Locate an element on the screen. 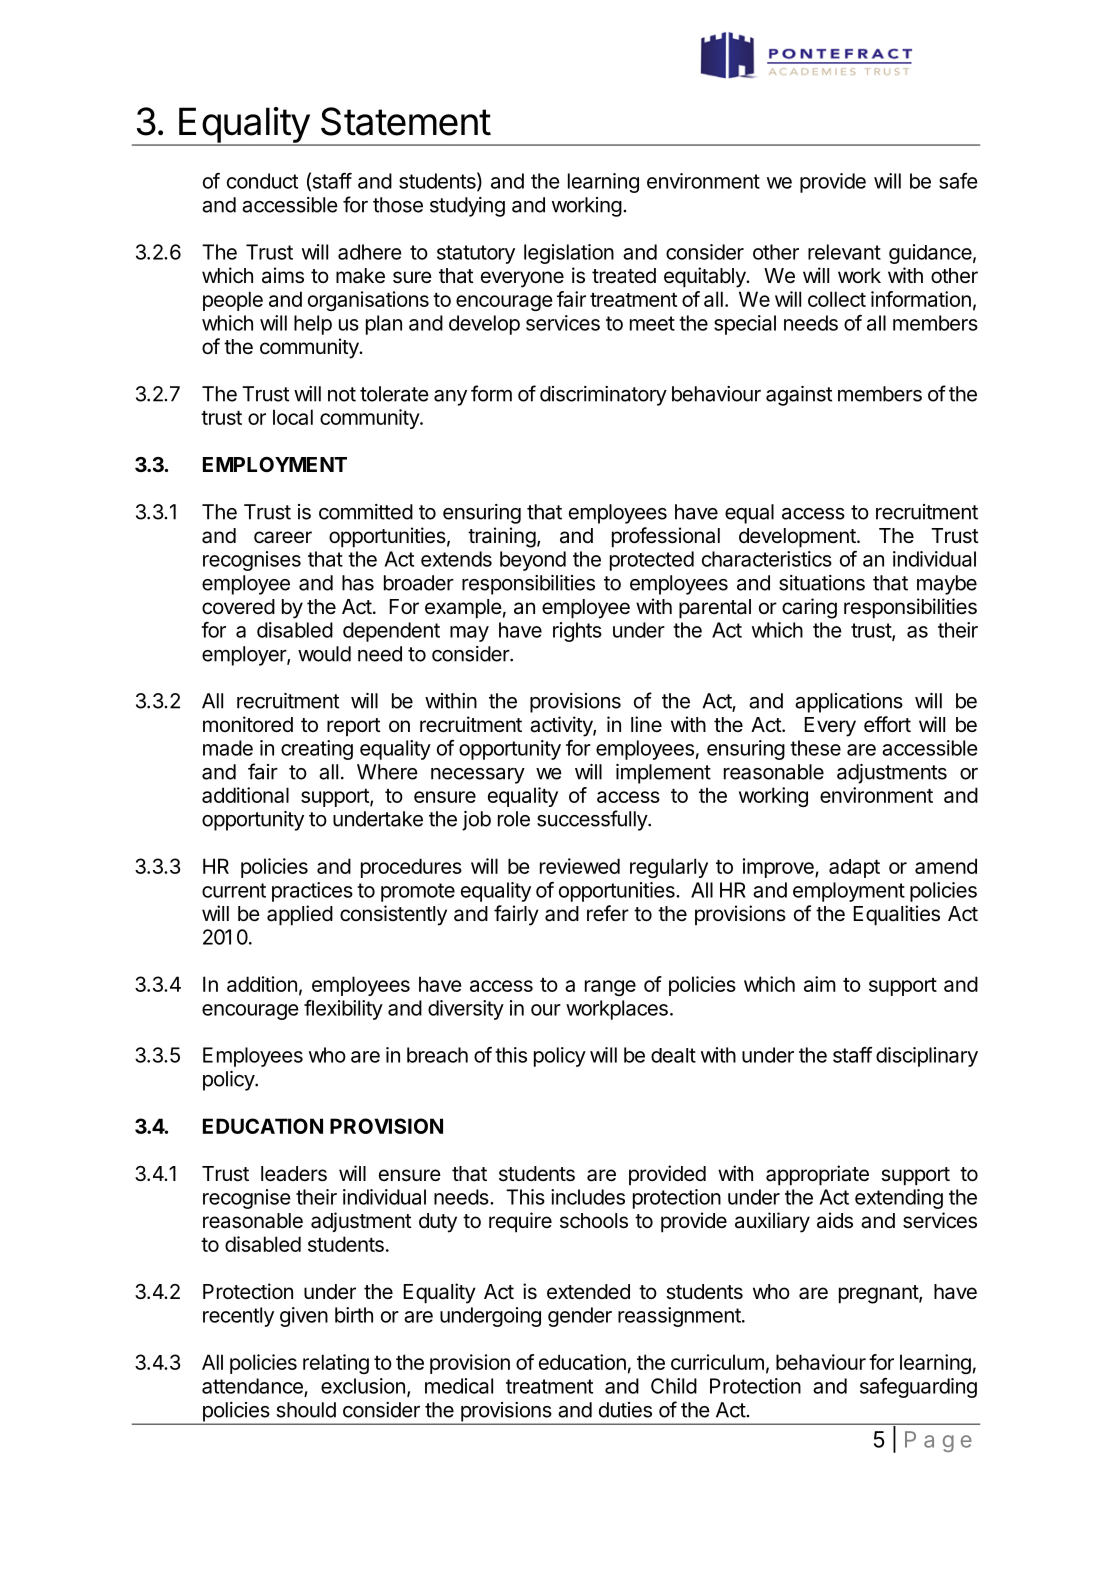  should is located at coordinates (306, 1410).
